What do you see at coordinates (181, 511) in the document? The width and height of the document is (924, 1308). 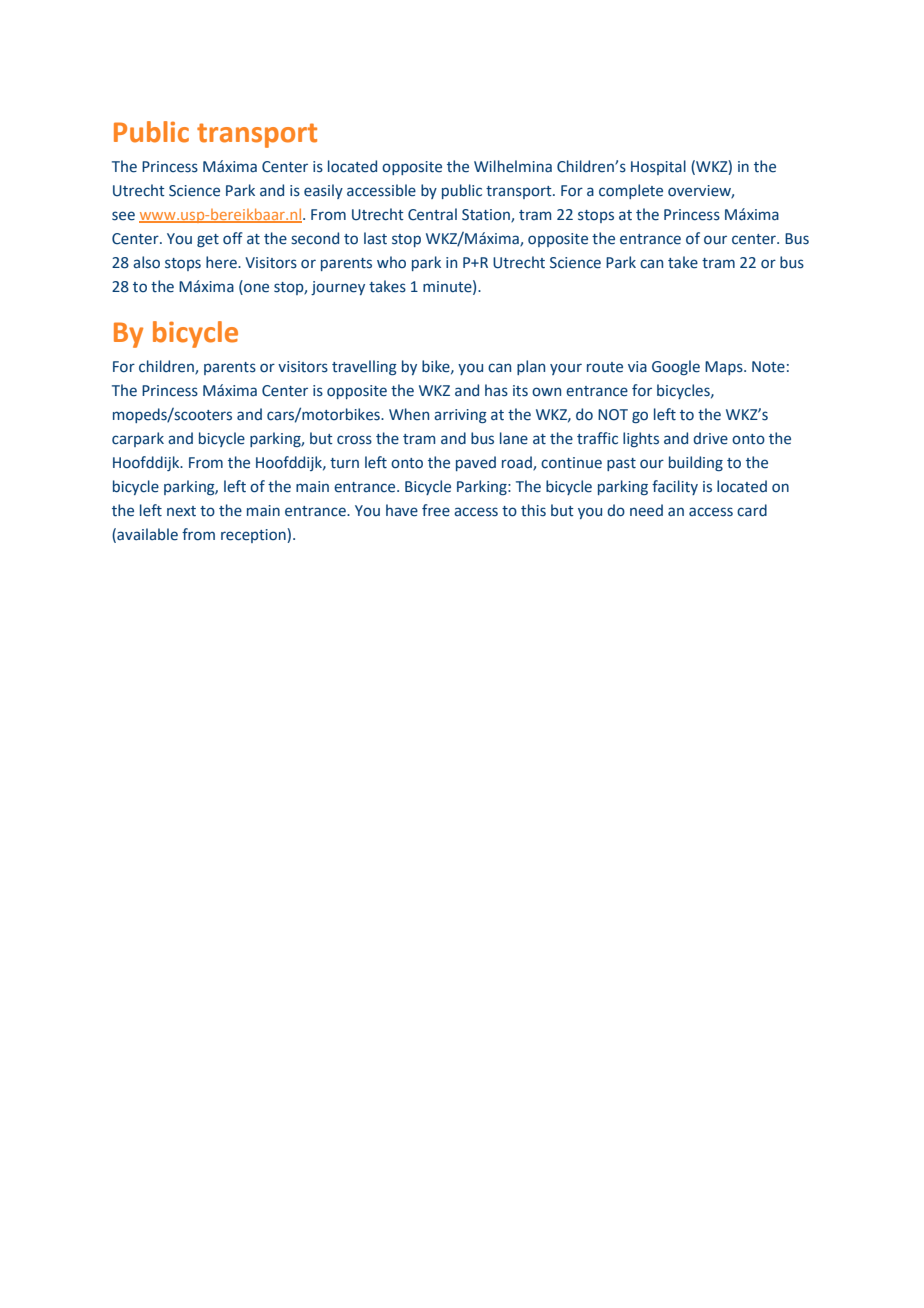 I see `next` at bounding box center [181, 511].
